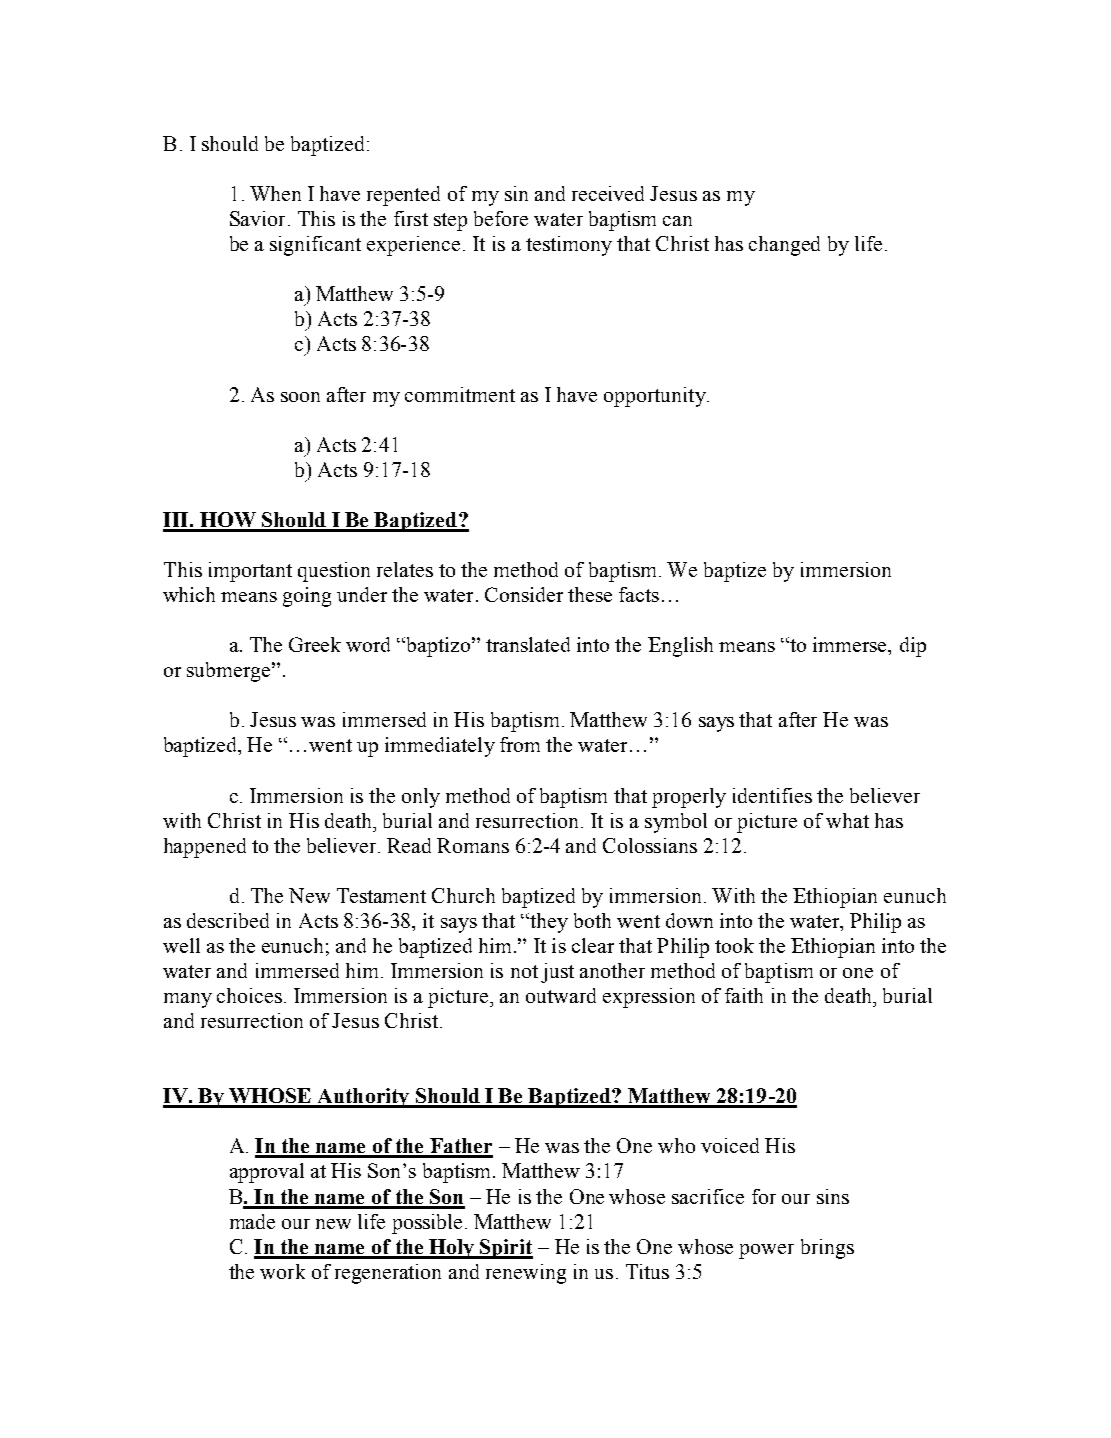 The image size is (1111, 1438). I want to click on described, so click(228, 920).
